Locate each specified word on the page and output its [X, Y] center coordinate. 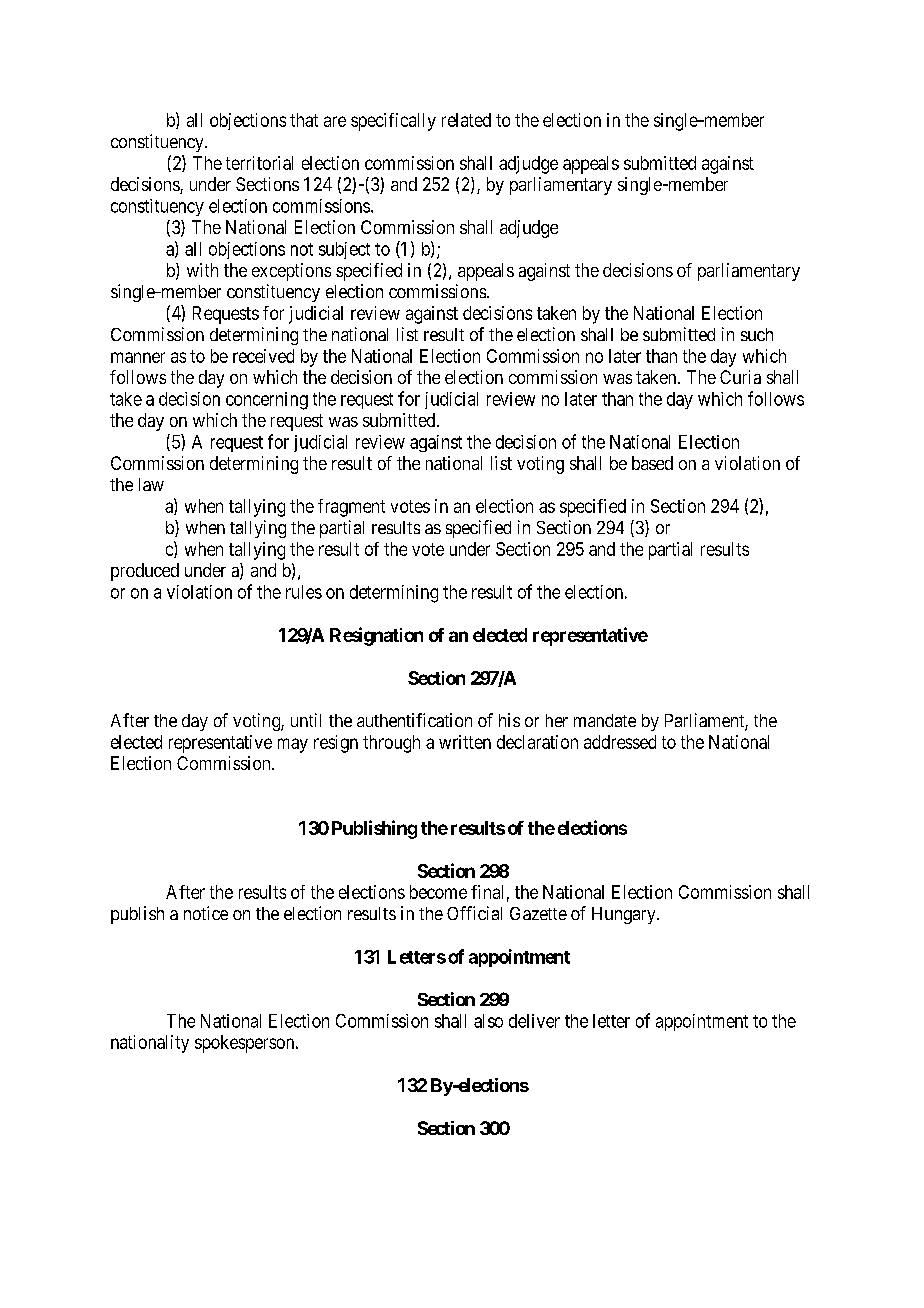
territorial [259, 163]
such [757, 334]
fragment [351, 508]
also [488, 1021]
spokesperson [246, 1044]
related [466, 120]
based [652, 463]
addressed [620, 742]
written [465, 742]
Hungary [625, 915]
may [293, 745]
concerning [267, 401]
